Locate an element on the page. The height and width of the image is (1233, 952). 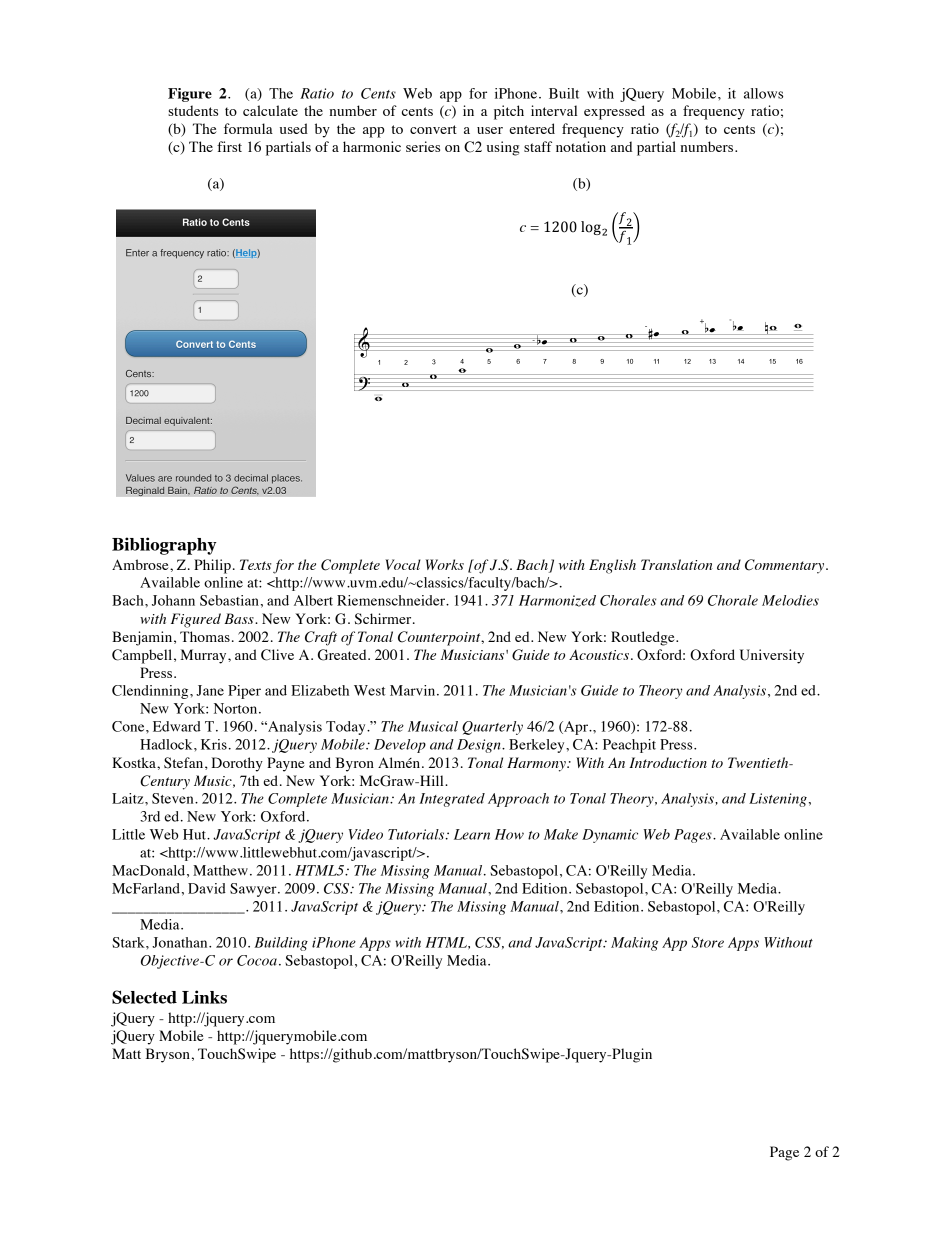
Philip is located at coordinates (212, 566).
